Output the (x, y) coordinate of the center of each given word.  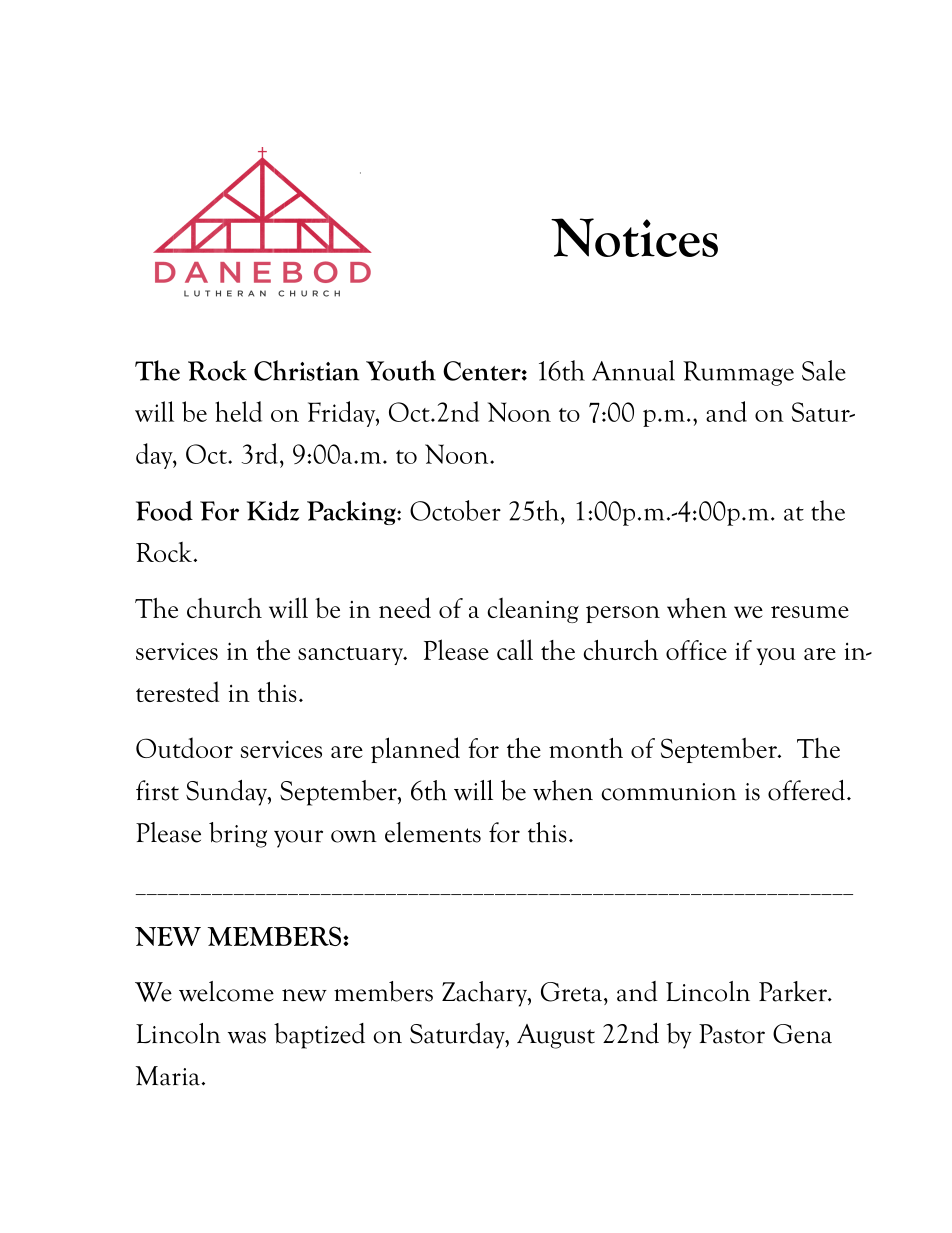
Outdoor (184, 747)
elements (433, 832)
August (556, 1036)
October (455, 510)
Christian (306, 370)
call (515, 649)
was (247, 1037)
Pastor (732, 1034)
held (238, 411)
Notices (634, 237)
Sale (824, 370)
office (696, 650)
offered (806, 790)
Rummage (738, 373)
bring (238, 835)
